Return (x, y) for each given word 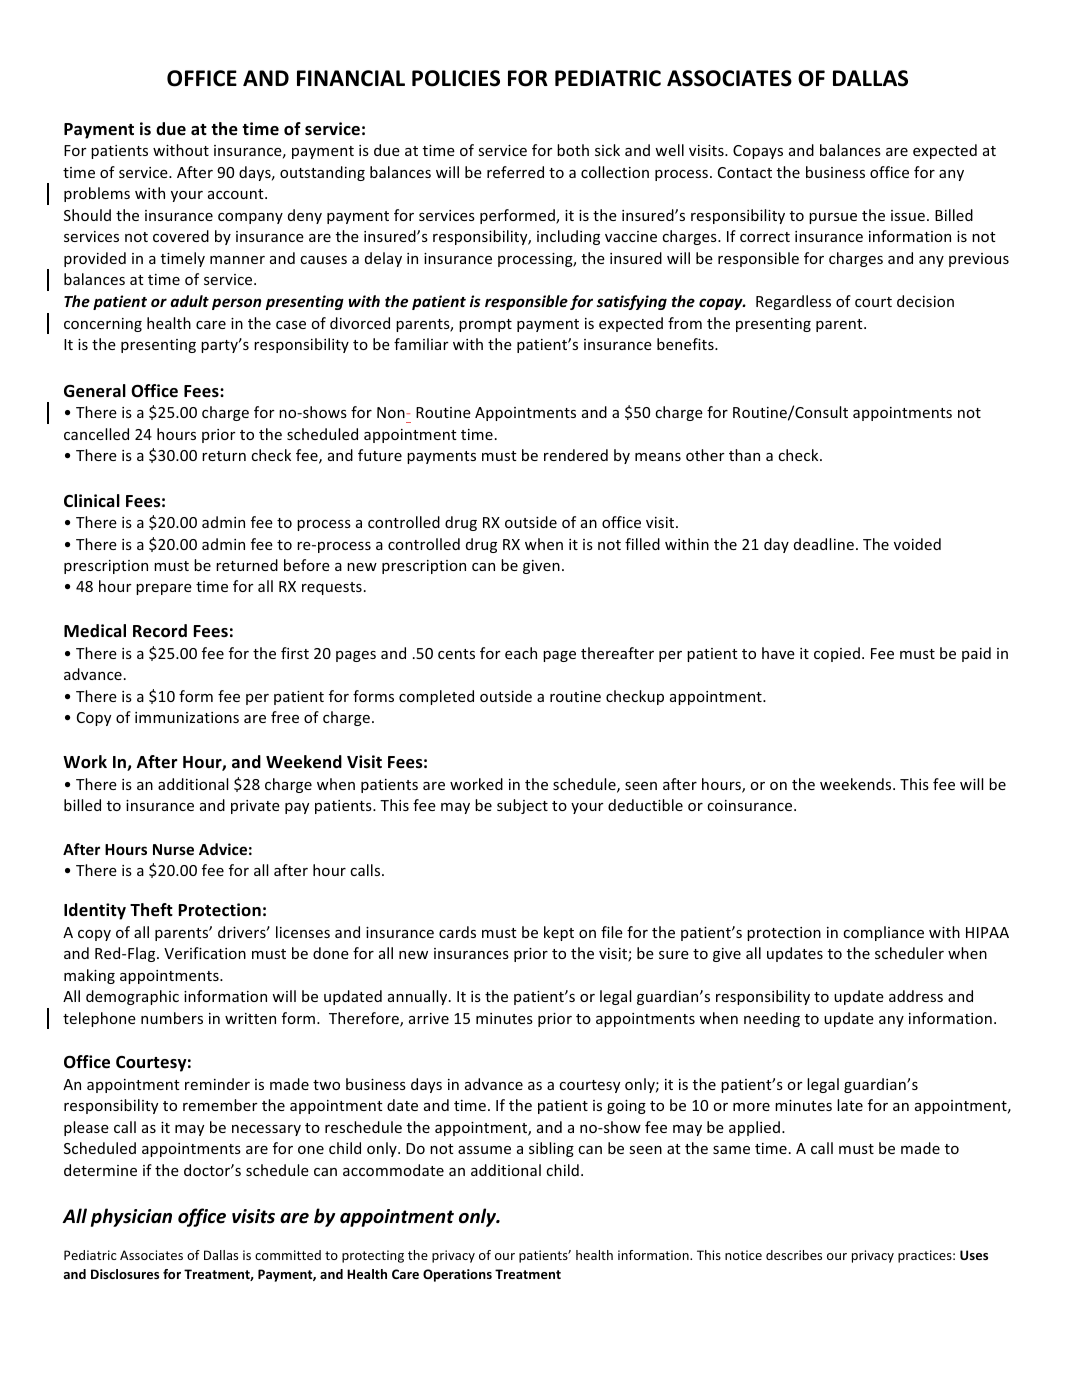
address (916, 996)
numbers (172, 1018)
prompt (485, 325)
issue (908, 215)
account (237, 194)
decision (925, 301)
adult (189, 301)
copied (837, 654)
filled (642, 544)
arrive (429, 1018)
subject (522, 806)
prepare (164, 589)
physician (131, 1217)
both (573, 150)
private (255, 807)
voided (917, 544)
